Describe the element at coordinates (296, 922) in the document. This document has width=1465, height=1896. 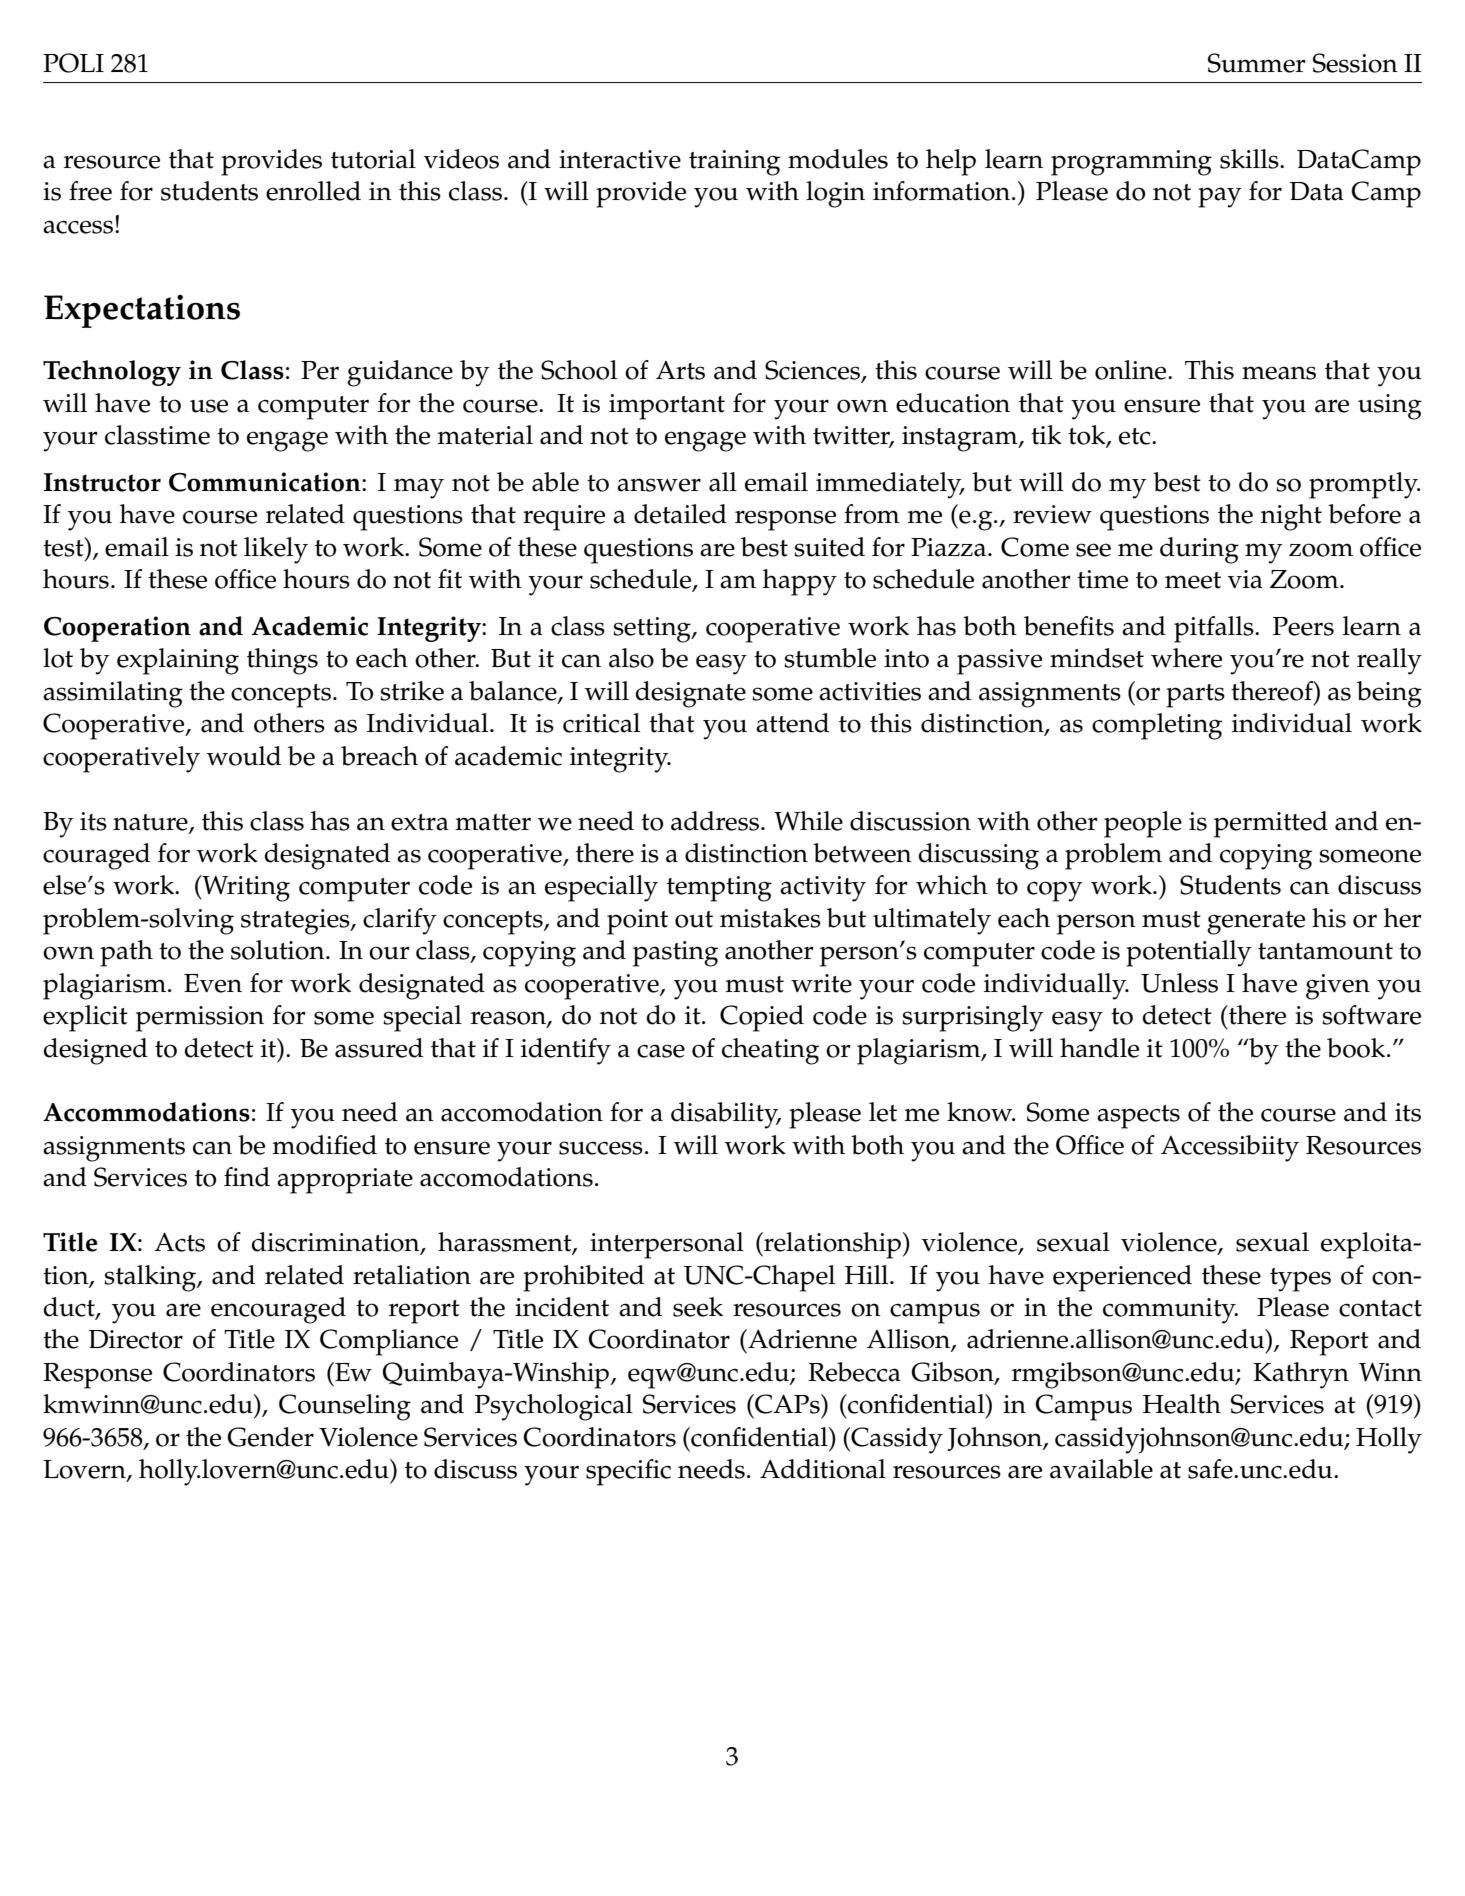
I see `strategies` at that location.
